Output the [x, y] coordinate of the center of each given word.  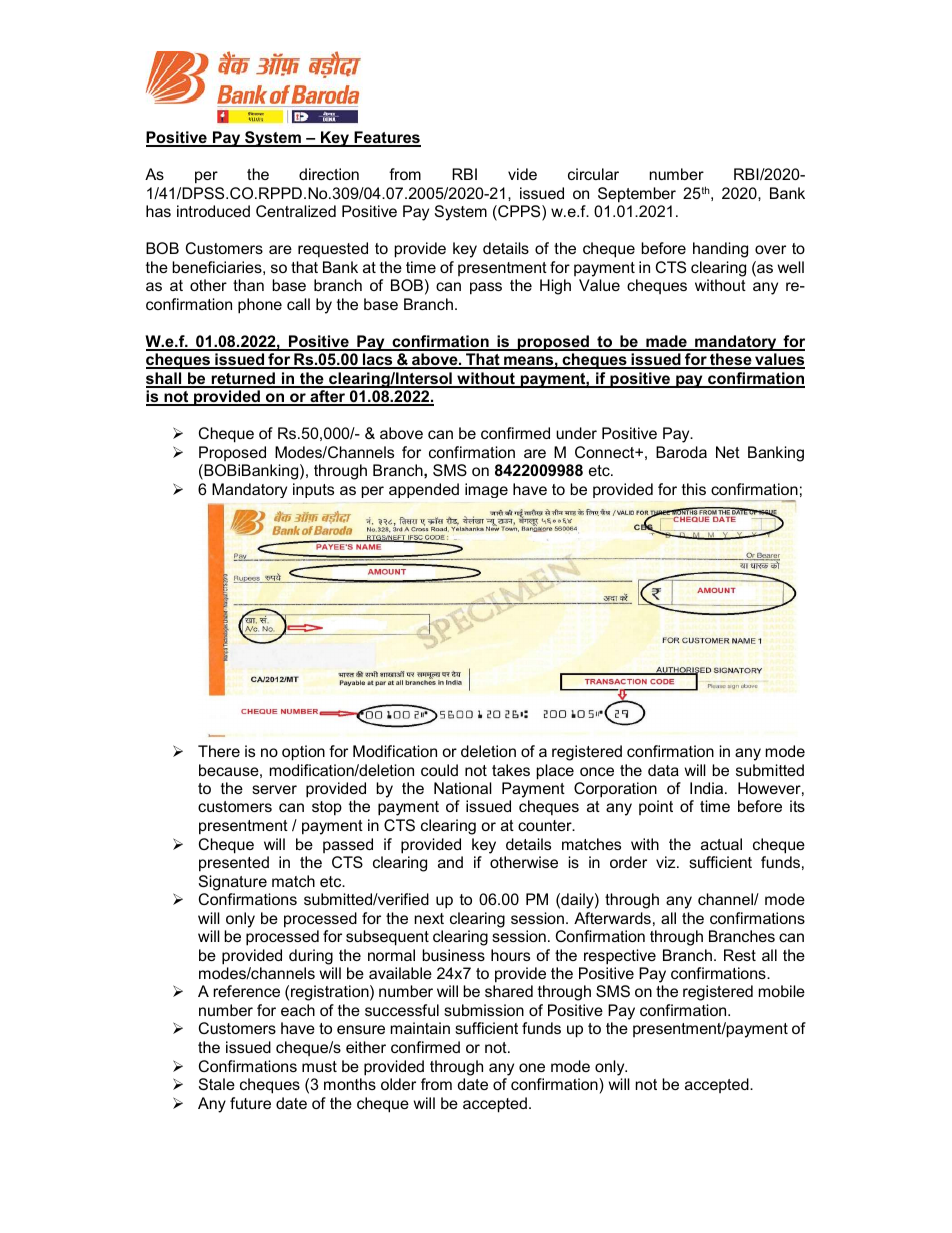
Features [386, 138]
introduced [213, 211]
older [398, 1084]
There [219, 751]
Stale [217, 1084]
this [694, 489]
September [637, 195]
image [486, 490]
